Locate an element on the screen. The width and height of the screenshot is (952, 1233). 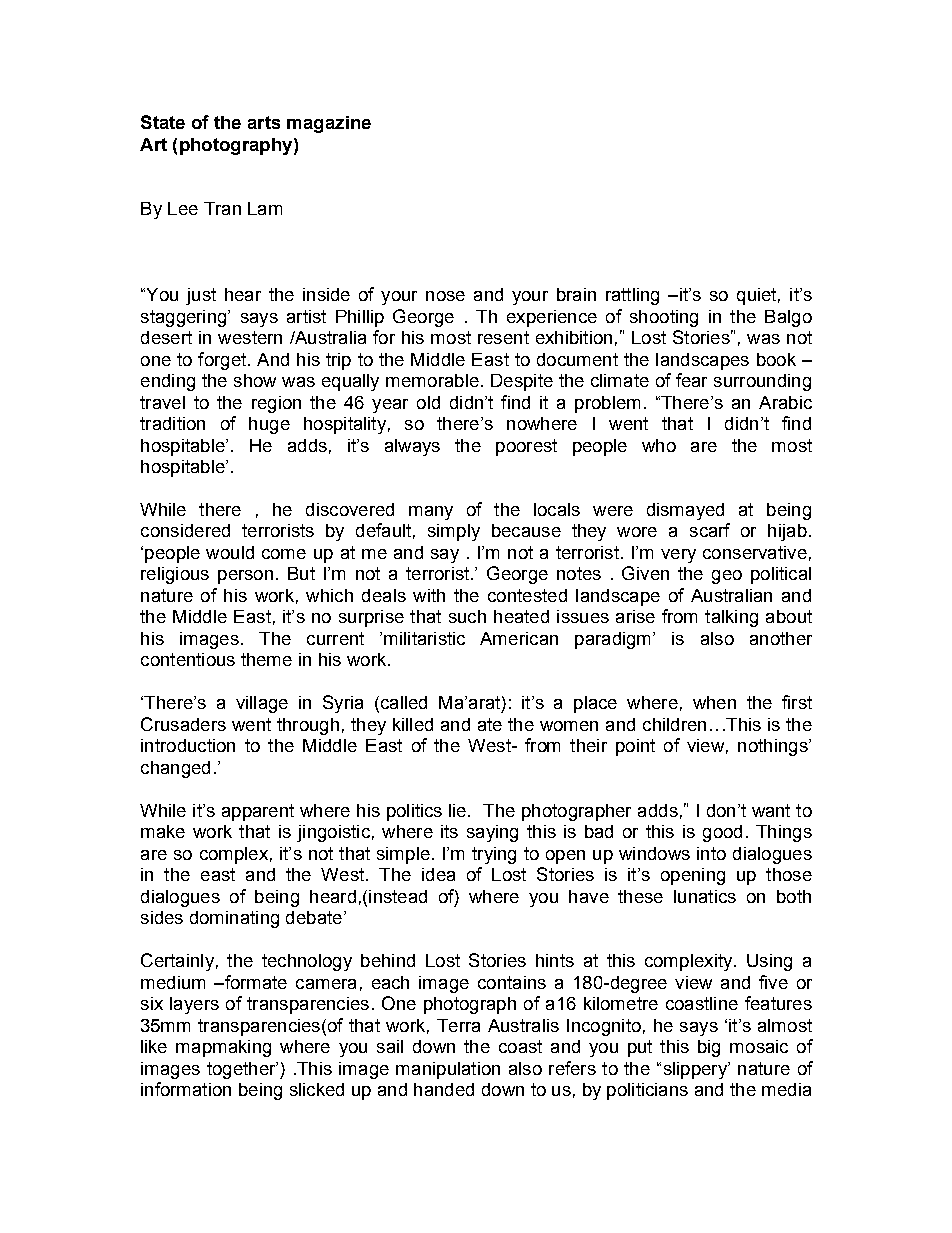
talking is located at coordinates (731, 618).
